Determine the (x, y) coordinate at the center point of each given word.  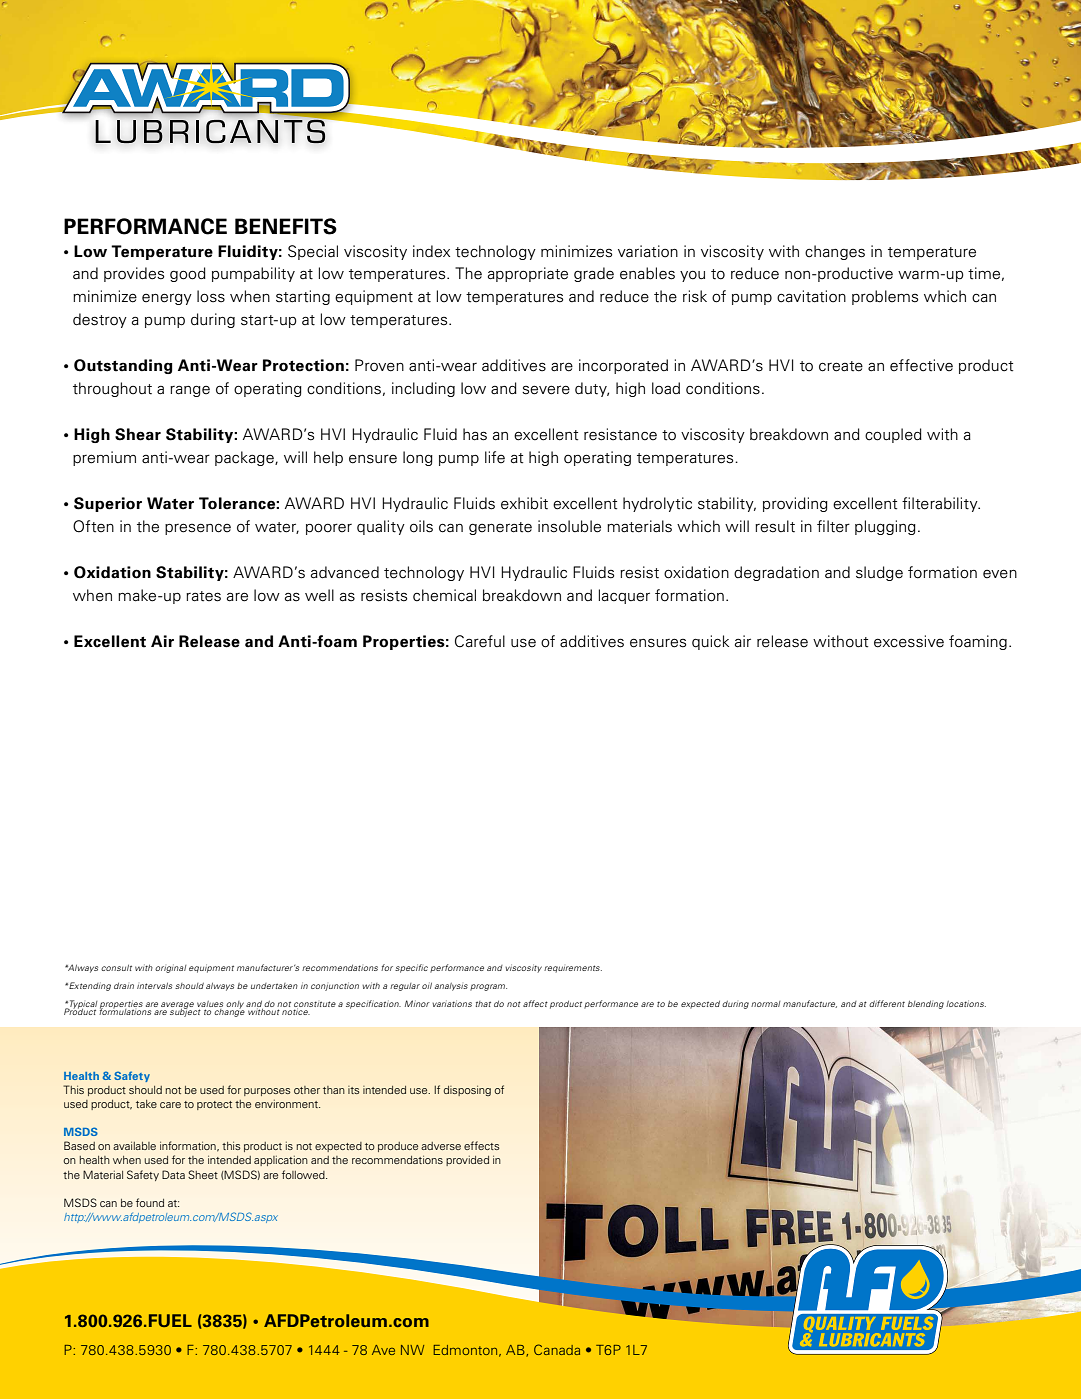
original (170, 968)
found (150, 1202)
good (188, 274)
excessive (909, 641)
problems (885, 297)
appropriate (528, 274)
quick (710, 642)
